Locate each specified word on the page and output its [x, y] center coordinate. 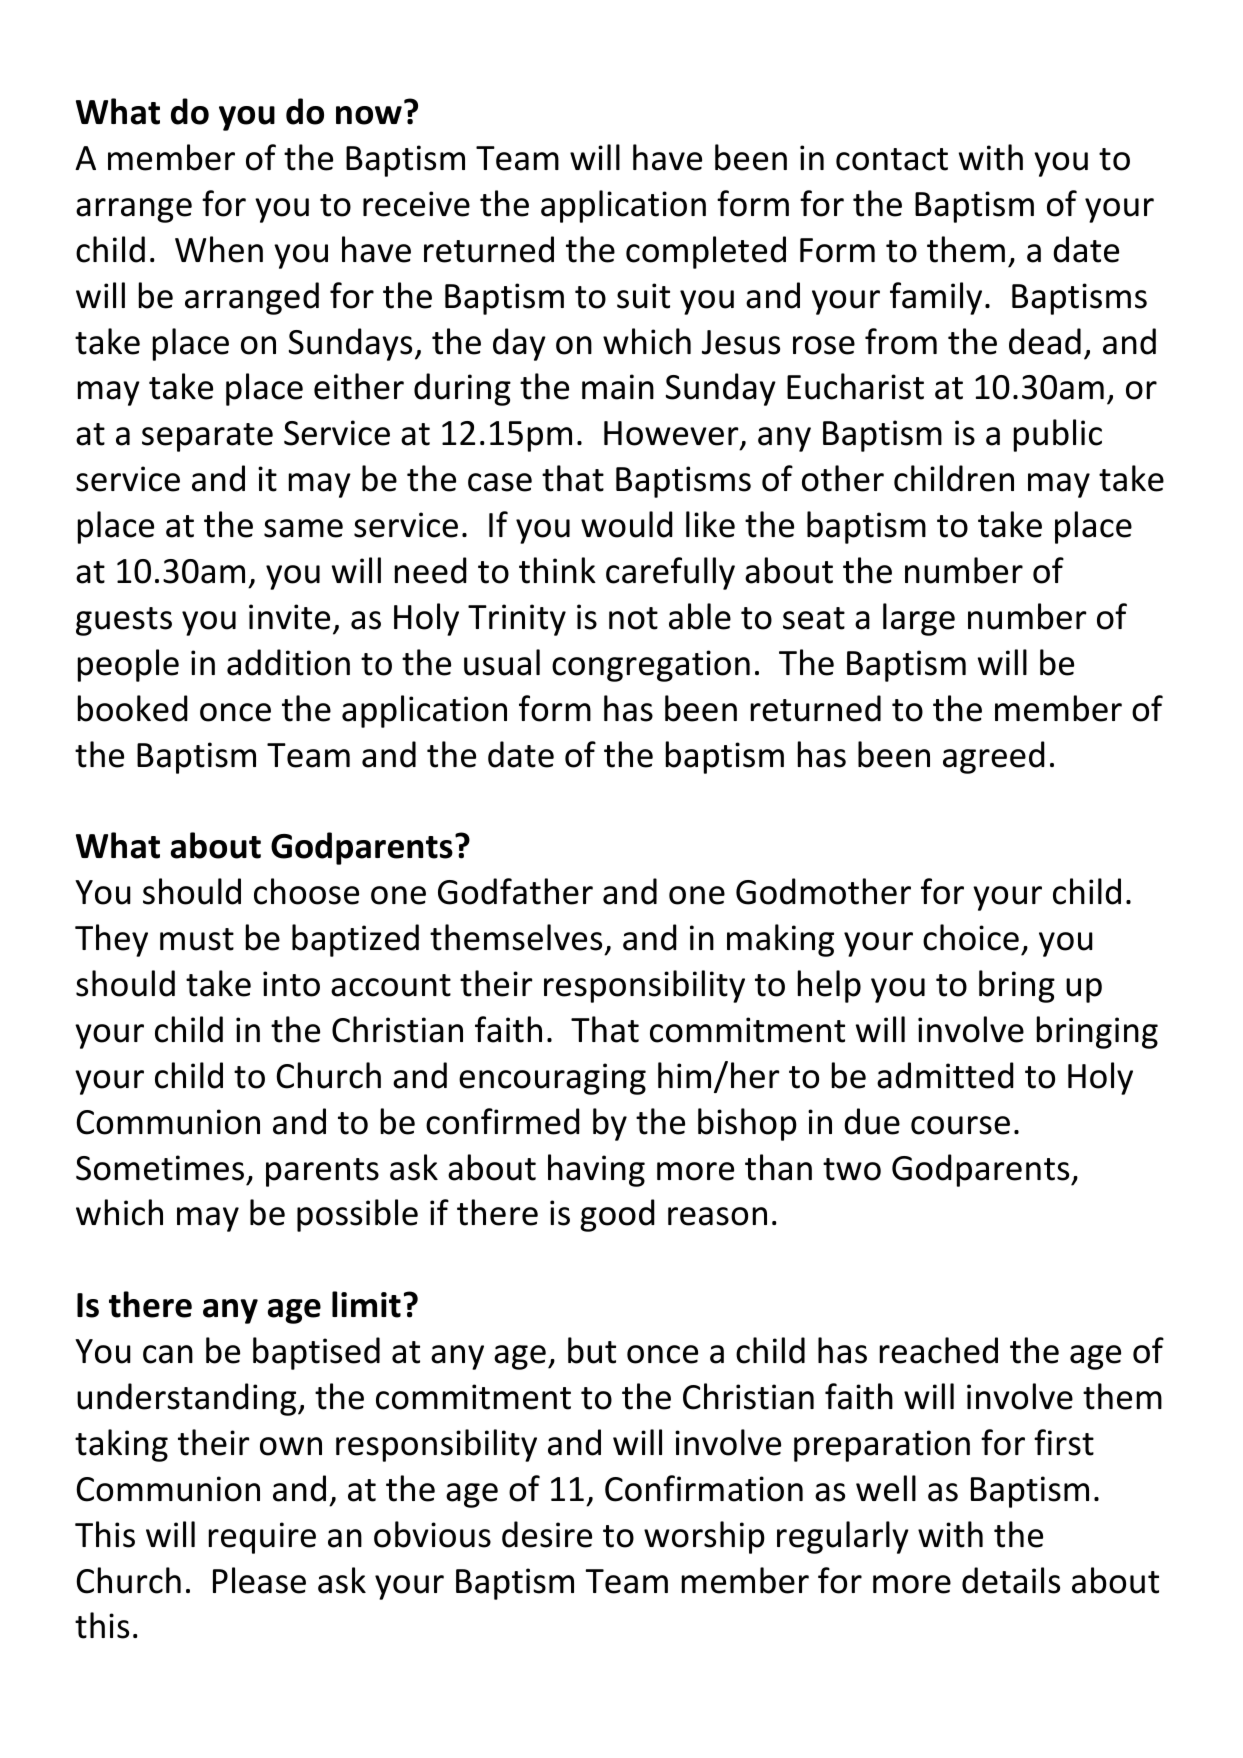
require [262, 1538]
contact [892, 159]
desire [547, 1534]
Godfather [515, 891]
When [219, 249]
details [1011, 1580]
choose [306, 891]
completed [706, 252]
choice [971, 937]
